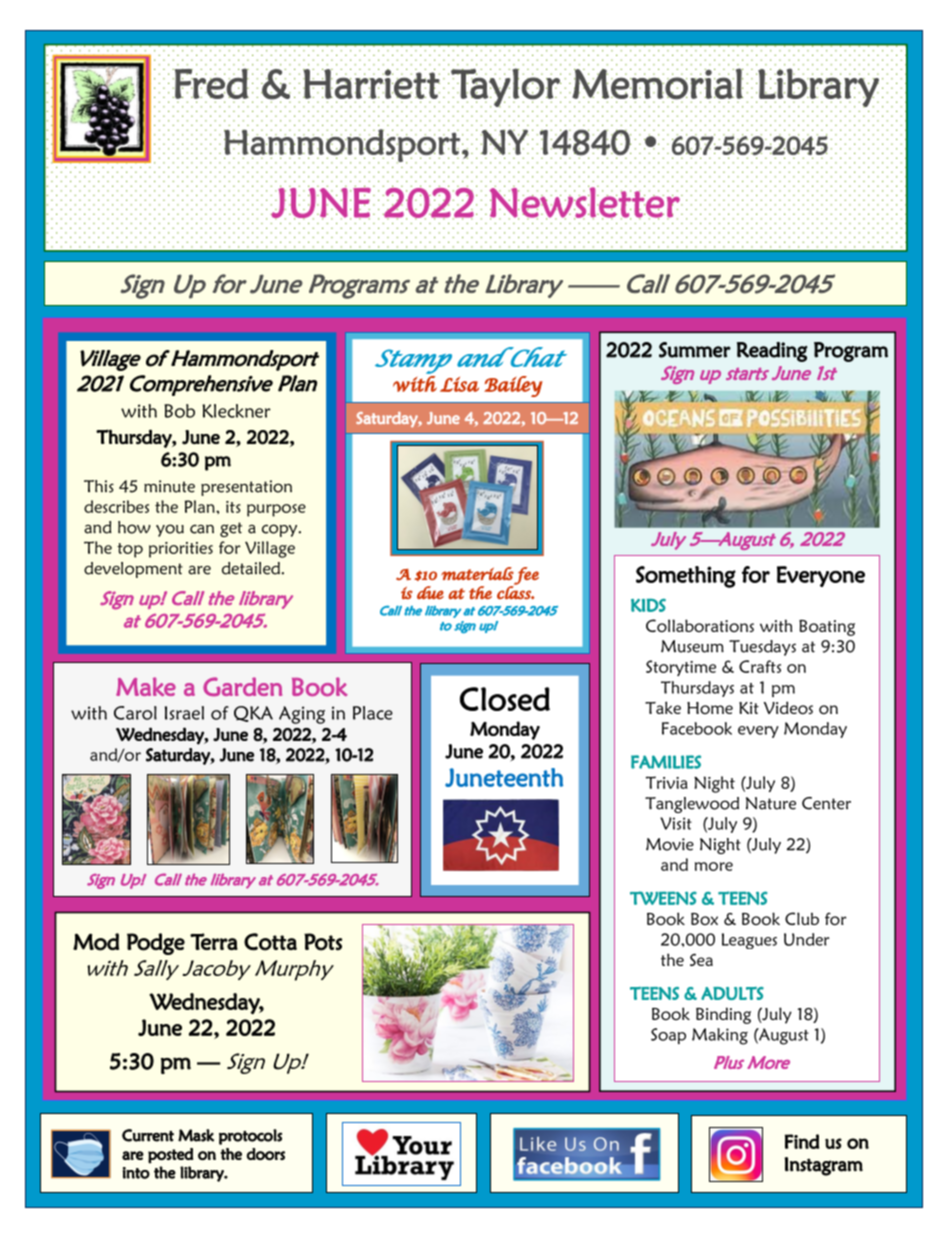  I want to click on Find, so click(802, 1141).
